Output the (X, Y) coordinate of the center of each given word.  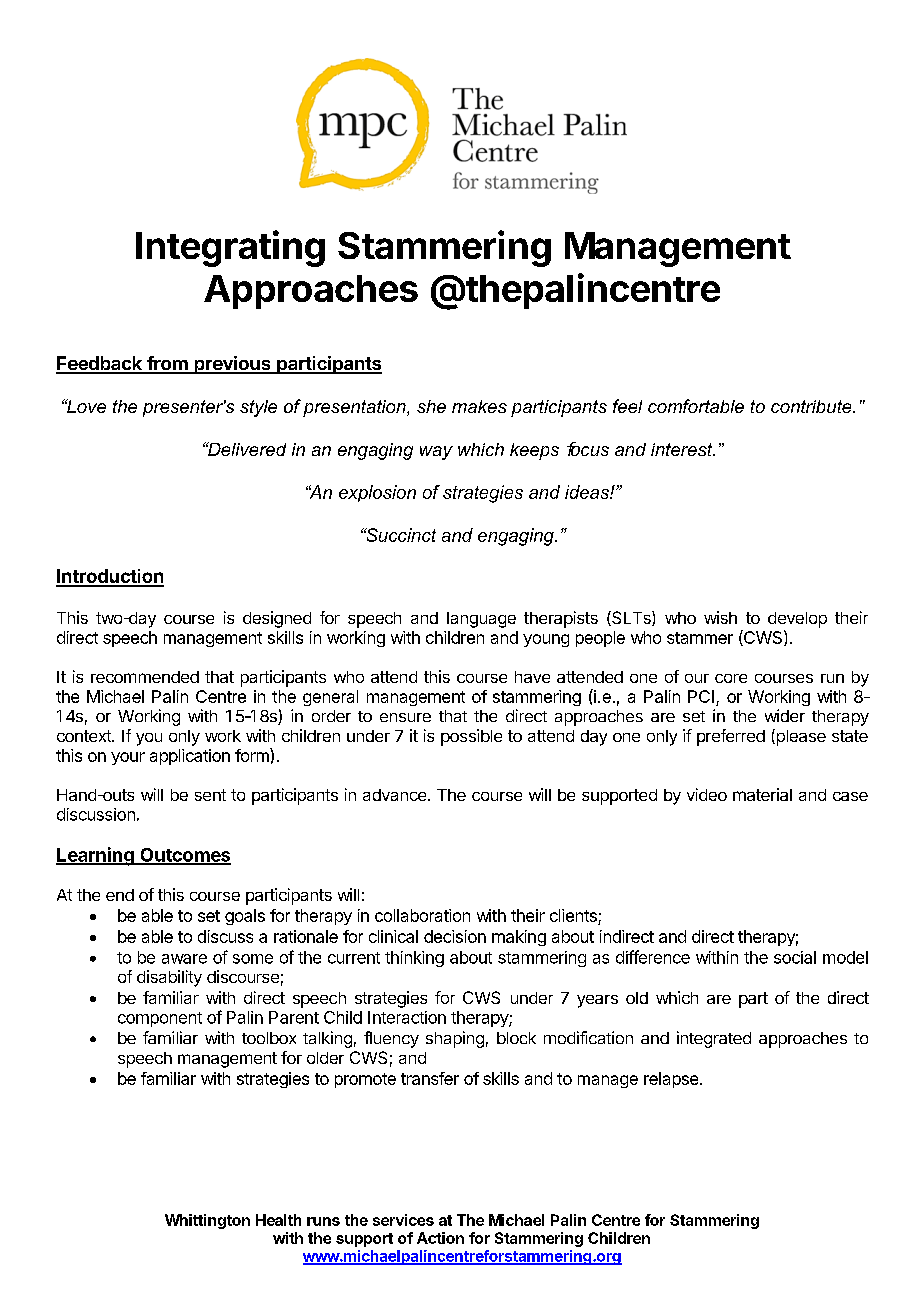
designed (277, 619)
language (481, 620)
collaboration (422, 915)
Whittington (207, 1221)
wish (720, 617)
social (795, 957)
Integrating (230, 248)
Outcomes (184, 856)
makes (479, 406)
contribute (812, 406)
